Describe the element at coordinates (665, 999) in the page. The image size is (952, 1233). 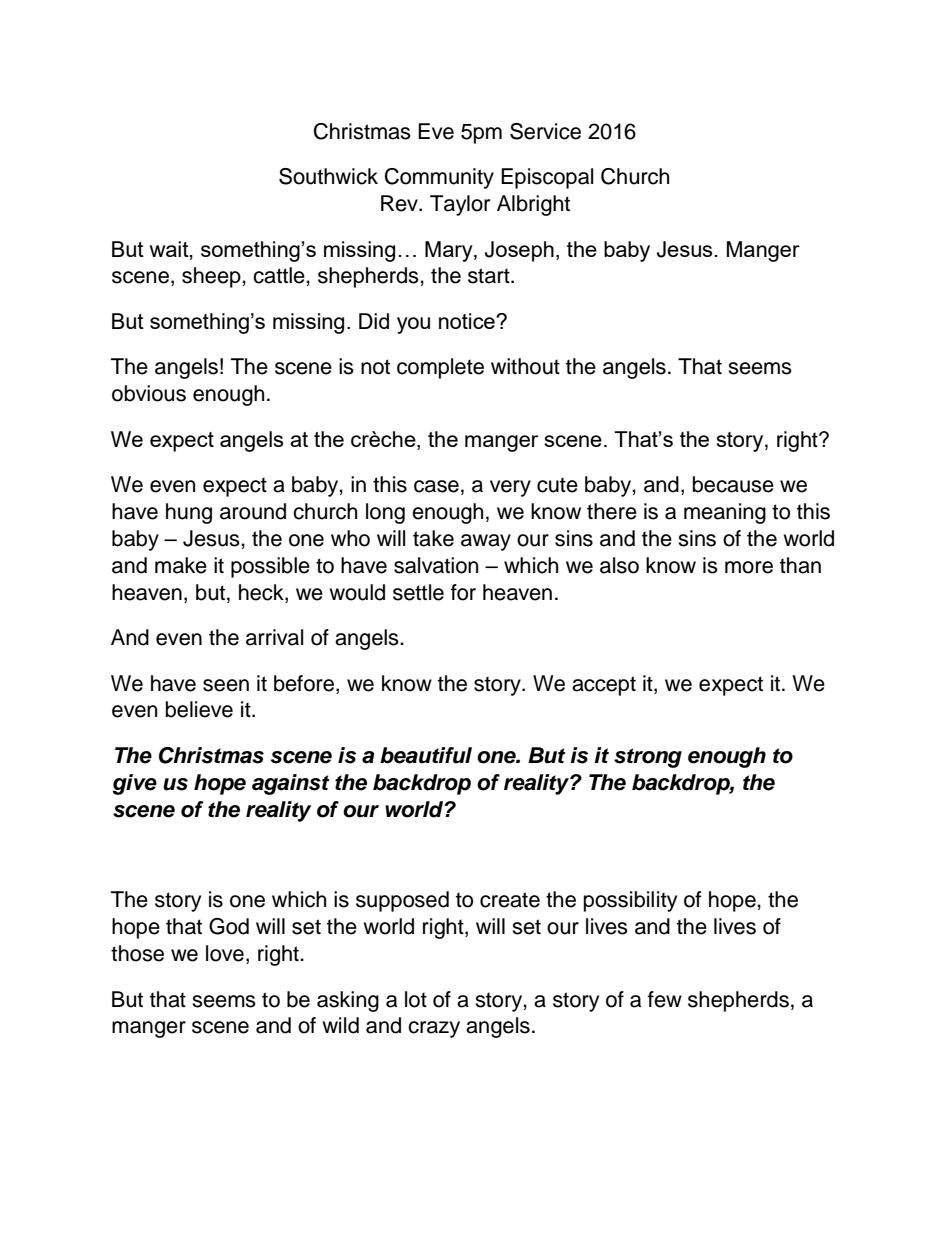
I see `few` at that location.
